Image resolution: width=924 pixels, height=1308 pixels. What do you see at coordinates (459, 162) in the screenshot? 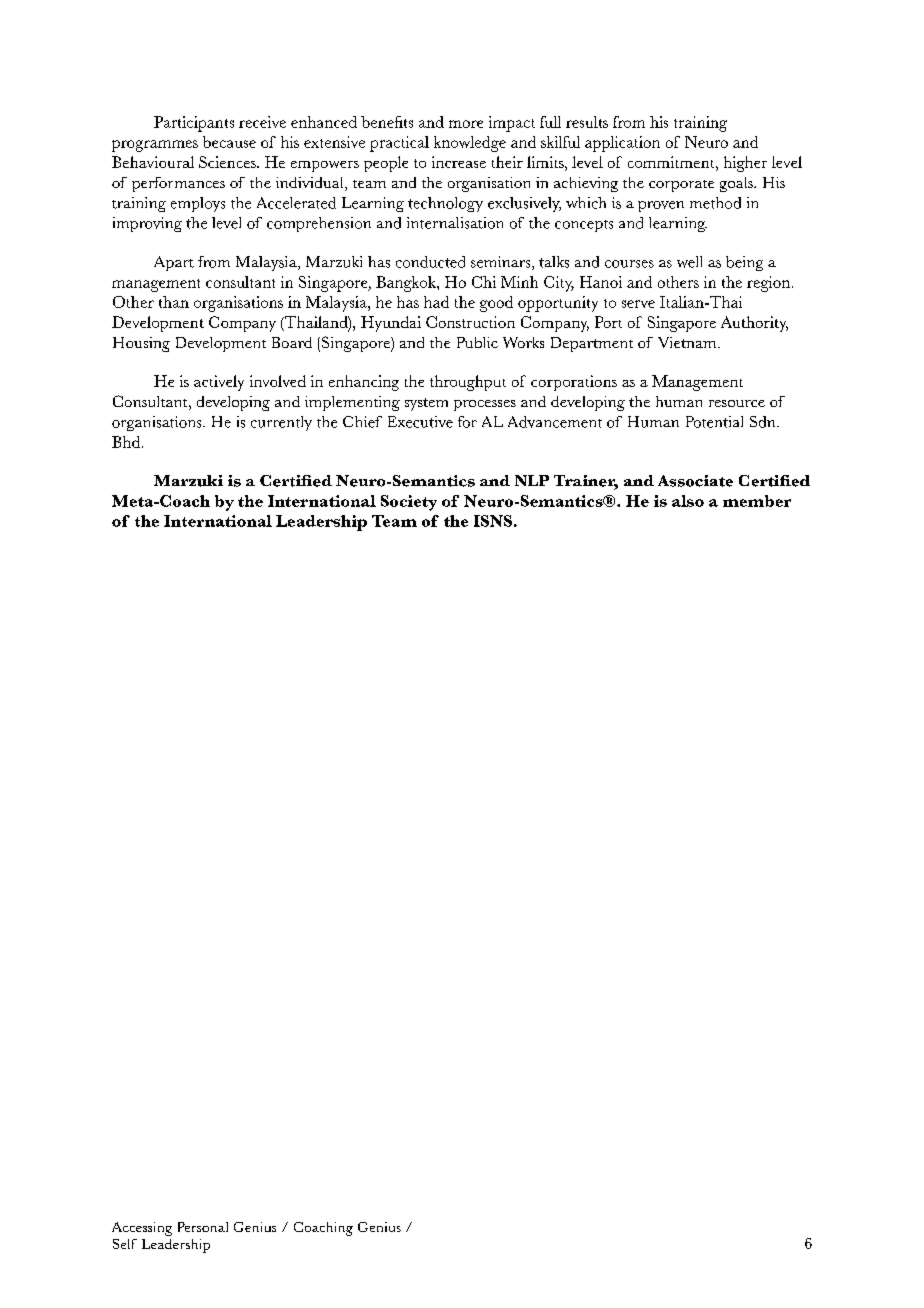
I see `increase` at bounding box center [459, 162].
